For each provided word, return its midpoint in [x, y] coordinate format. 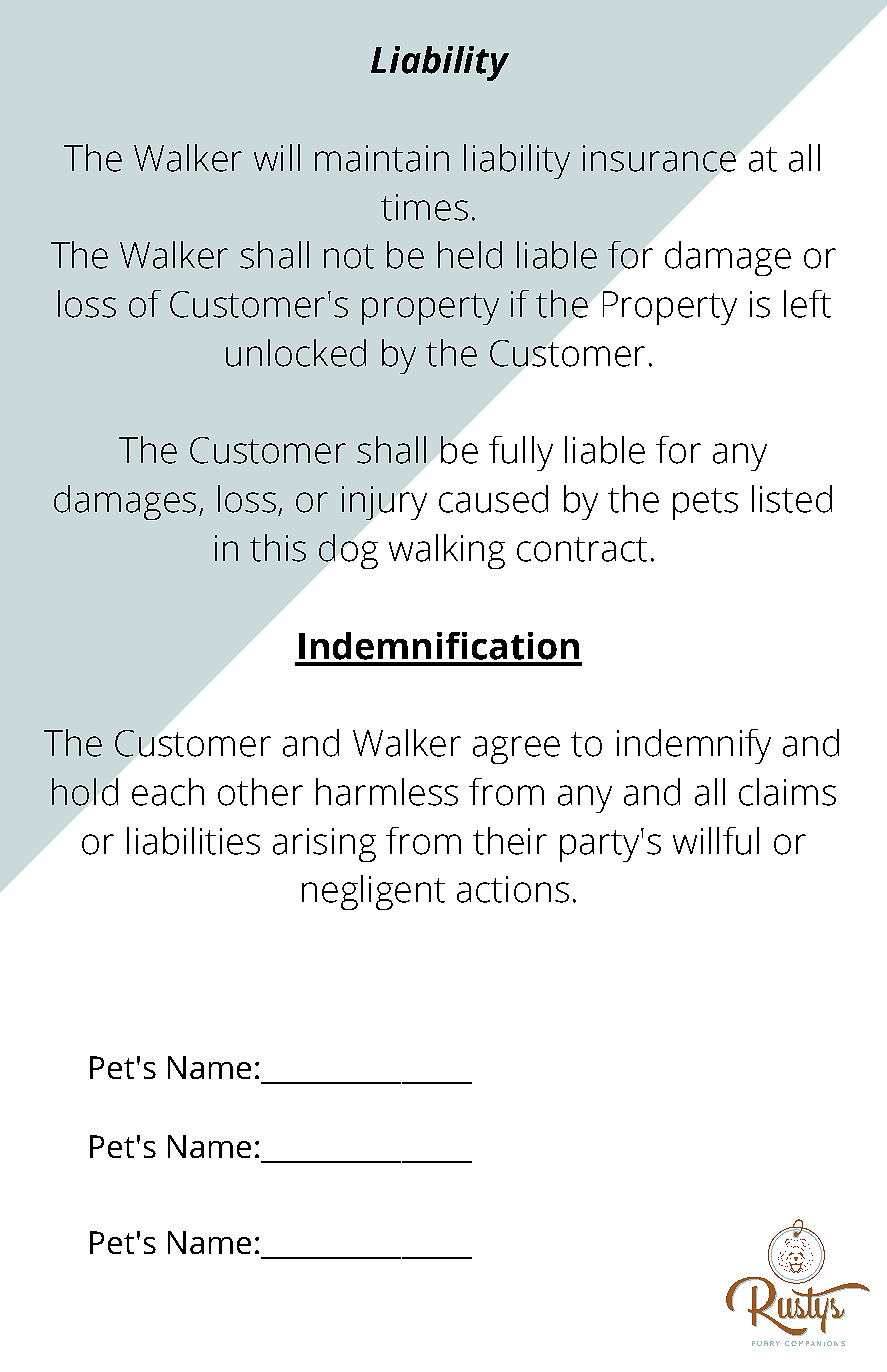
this [278, 548]
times [424, 207]
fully [521, 453]
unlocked [296, 353]
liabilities [193, 841]
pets [705, 504]
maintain [382, 158]
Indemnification [439, 646]
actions [513, 889]
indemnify [694, 746]
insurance [659, 158]
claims [787, 792]
